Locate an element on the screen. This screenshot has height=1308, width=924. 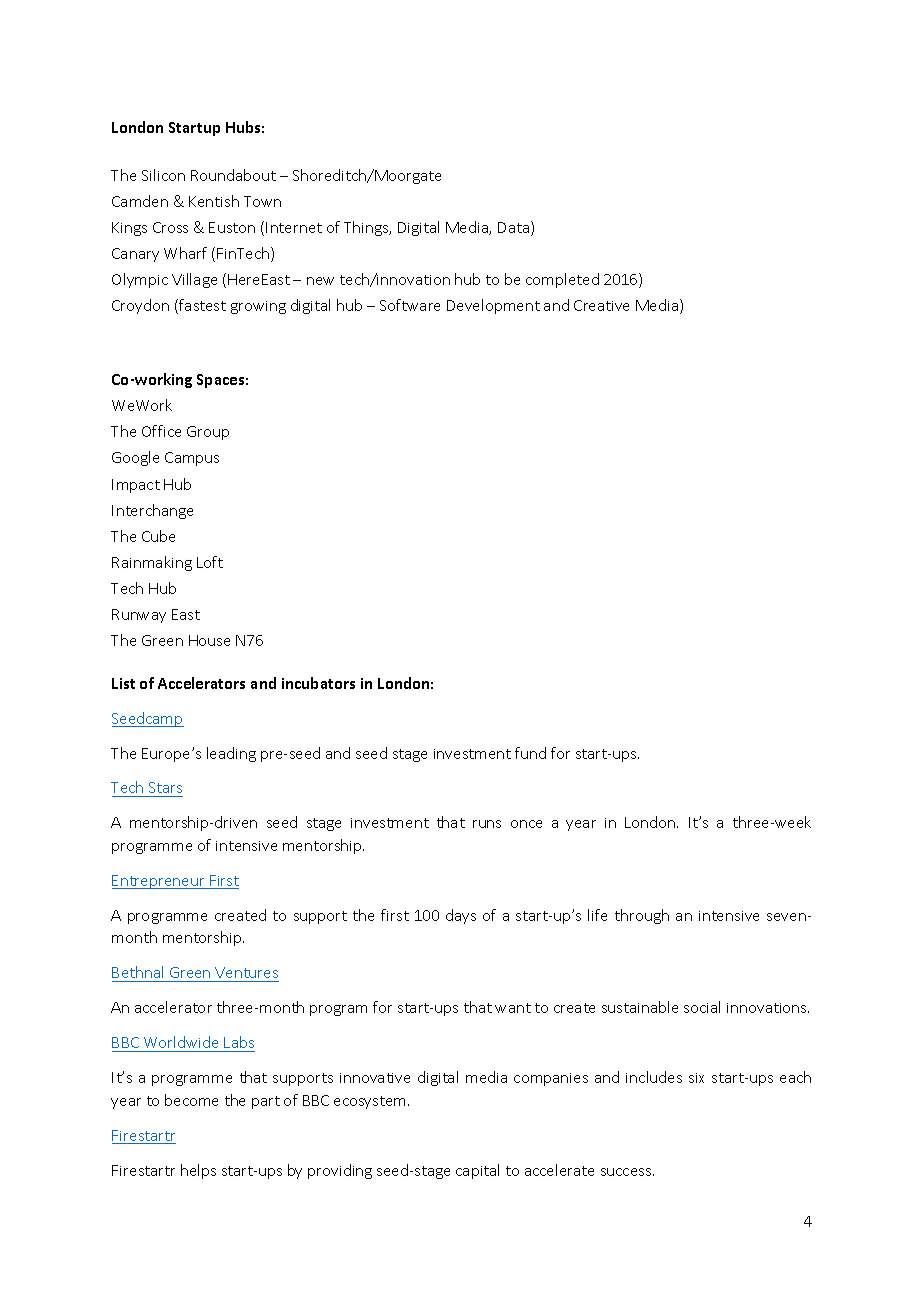
helps is located at coordinates (198, 1171).
